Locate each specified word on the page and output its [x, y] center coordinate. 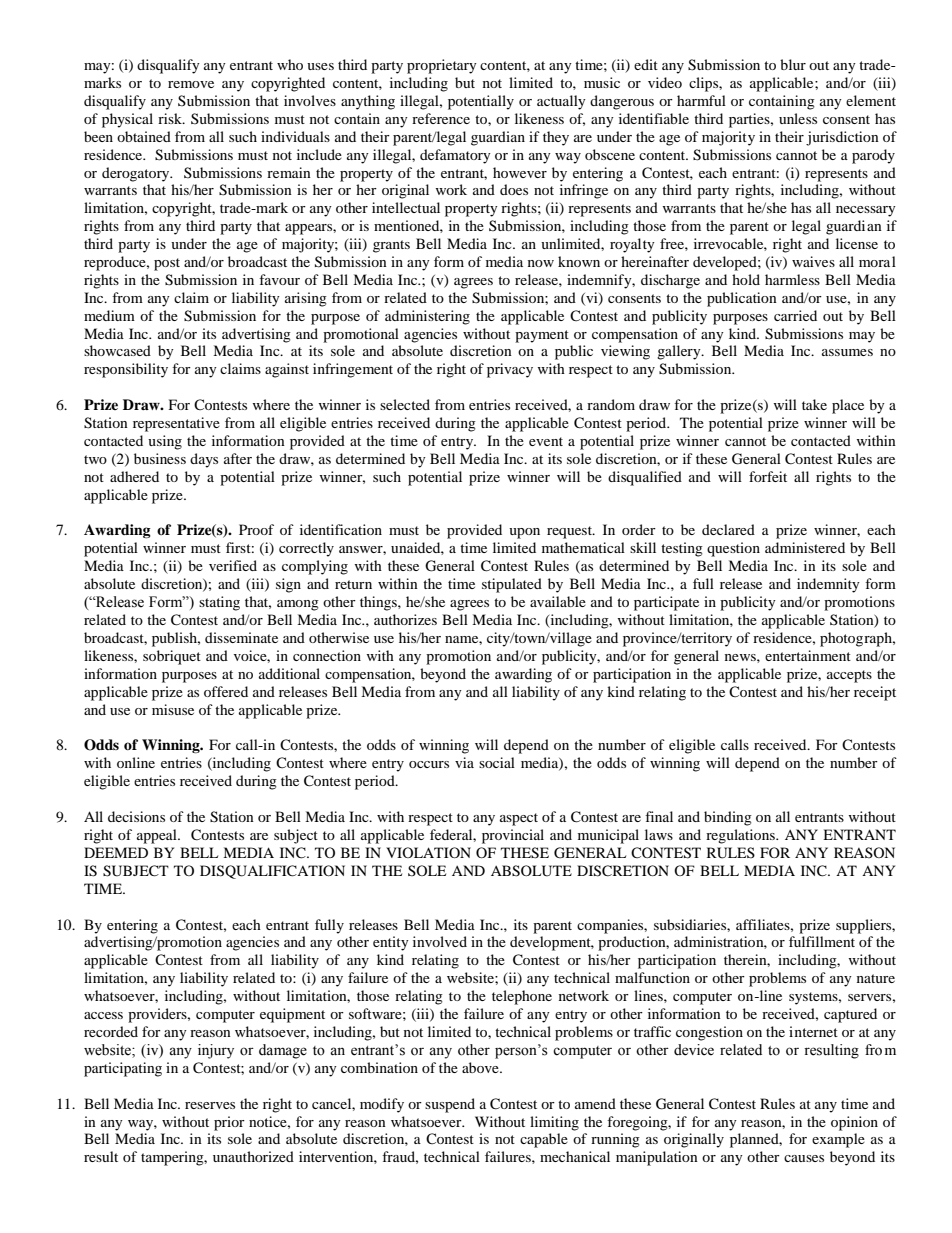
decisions [136, 816]
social [497, 762]
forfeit [768, 476]
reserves [210, 1105]
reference [441, 118]
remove [191, 84]
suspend [450, 1105]
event [546, 441]
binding [728, 818]
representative [176, 424]
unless [798, 118]
